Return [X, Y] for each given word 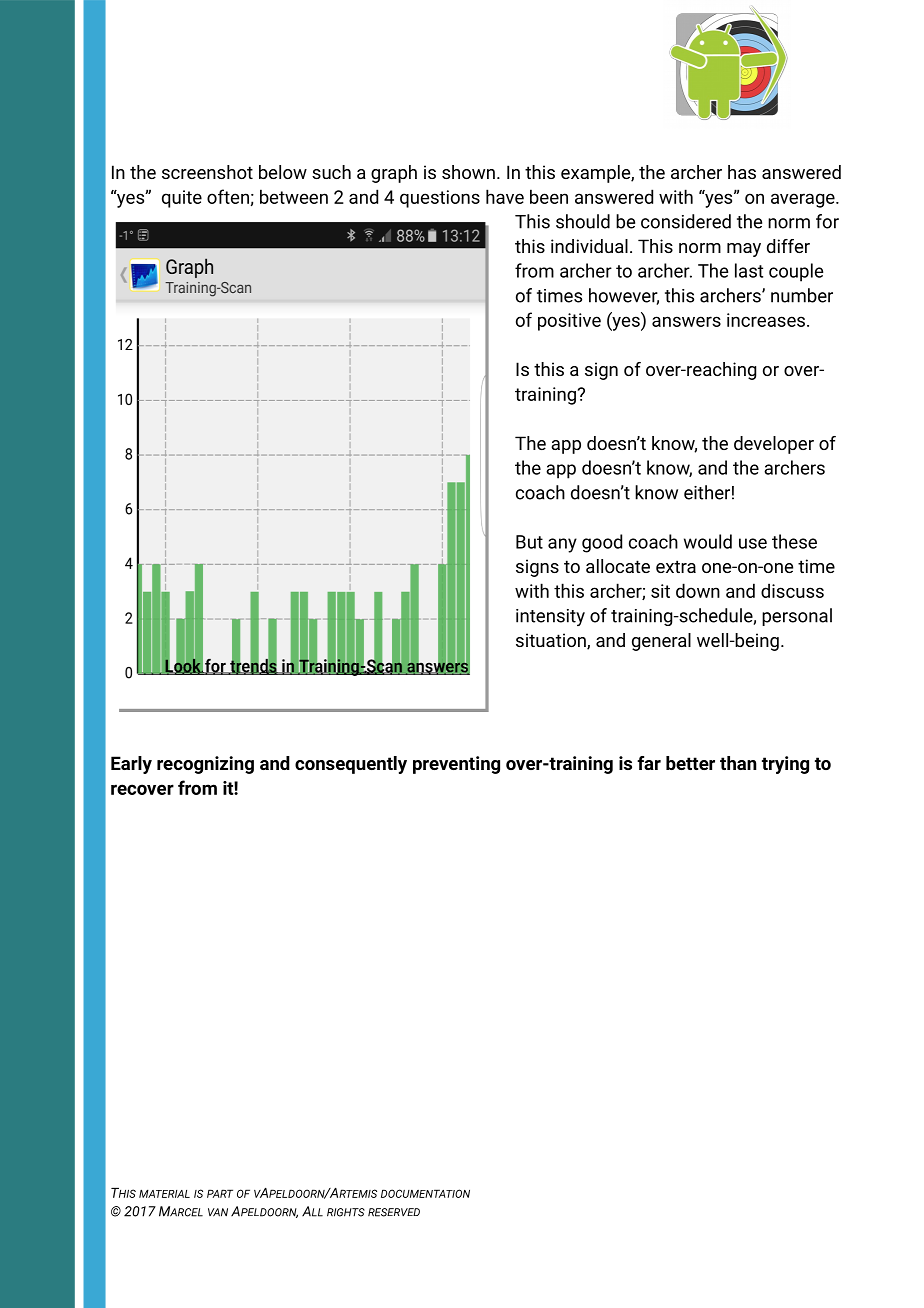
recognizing [205, 765]
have [505, 196]
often [228, 196]
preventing [456, 765]
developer [774, 445]
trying [785, 765]
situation [552, 641]
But [529, 542]
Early [131, 765]
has [742, 172]
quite [182, 199]
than [738, 763]
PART [220, 1193]
